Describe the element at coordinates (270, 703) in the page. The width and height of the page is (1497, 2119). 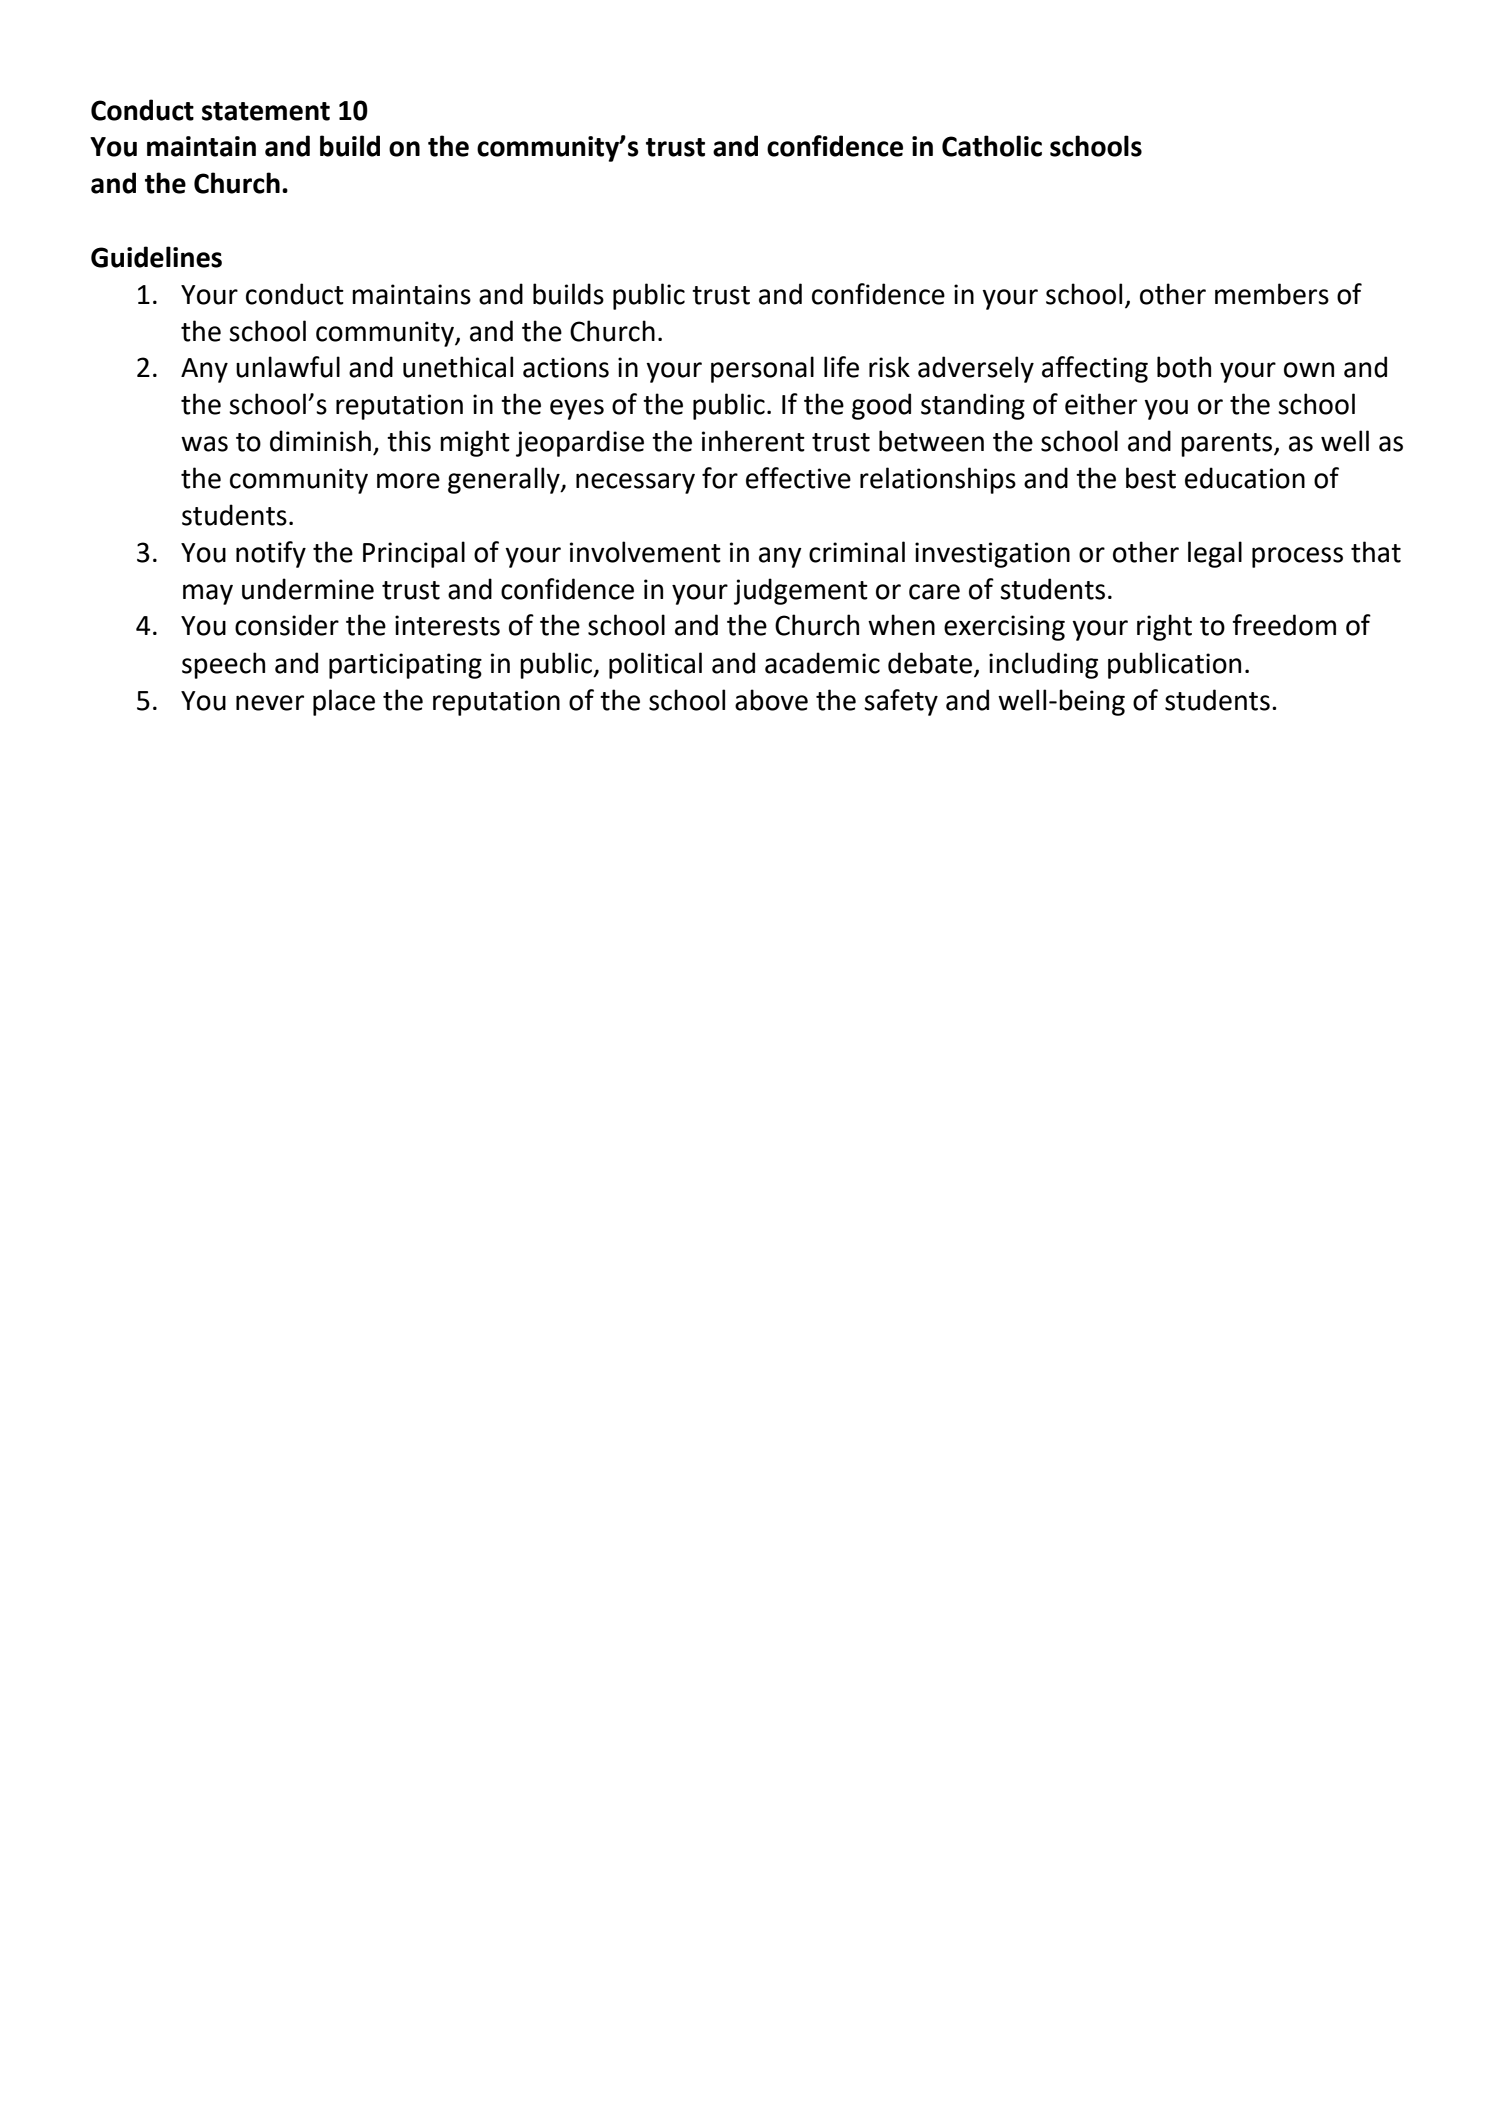
I see `never` at that location.
